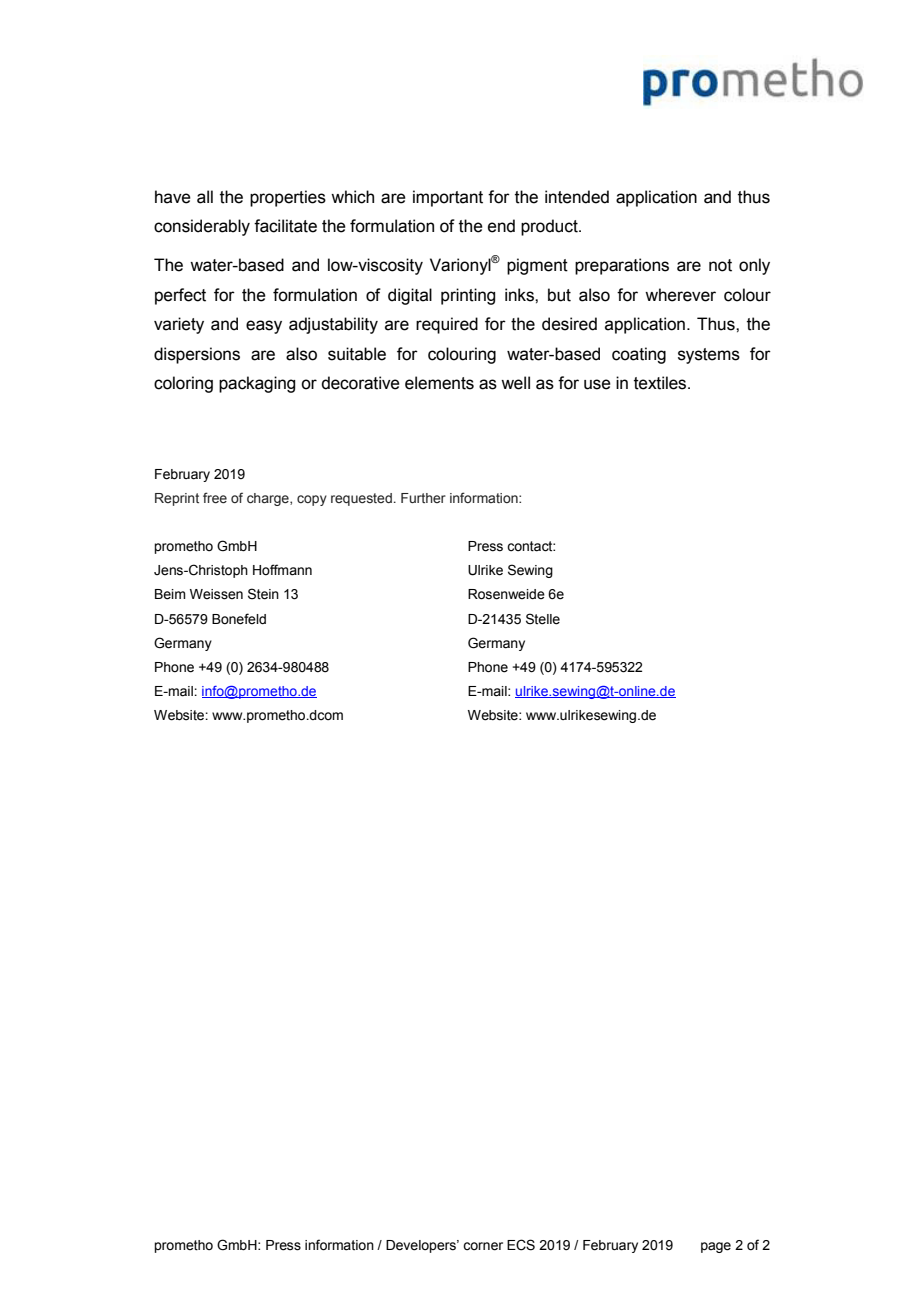  I want to click on ECS, so click(521, 1245).
